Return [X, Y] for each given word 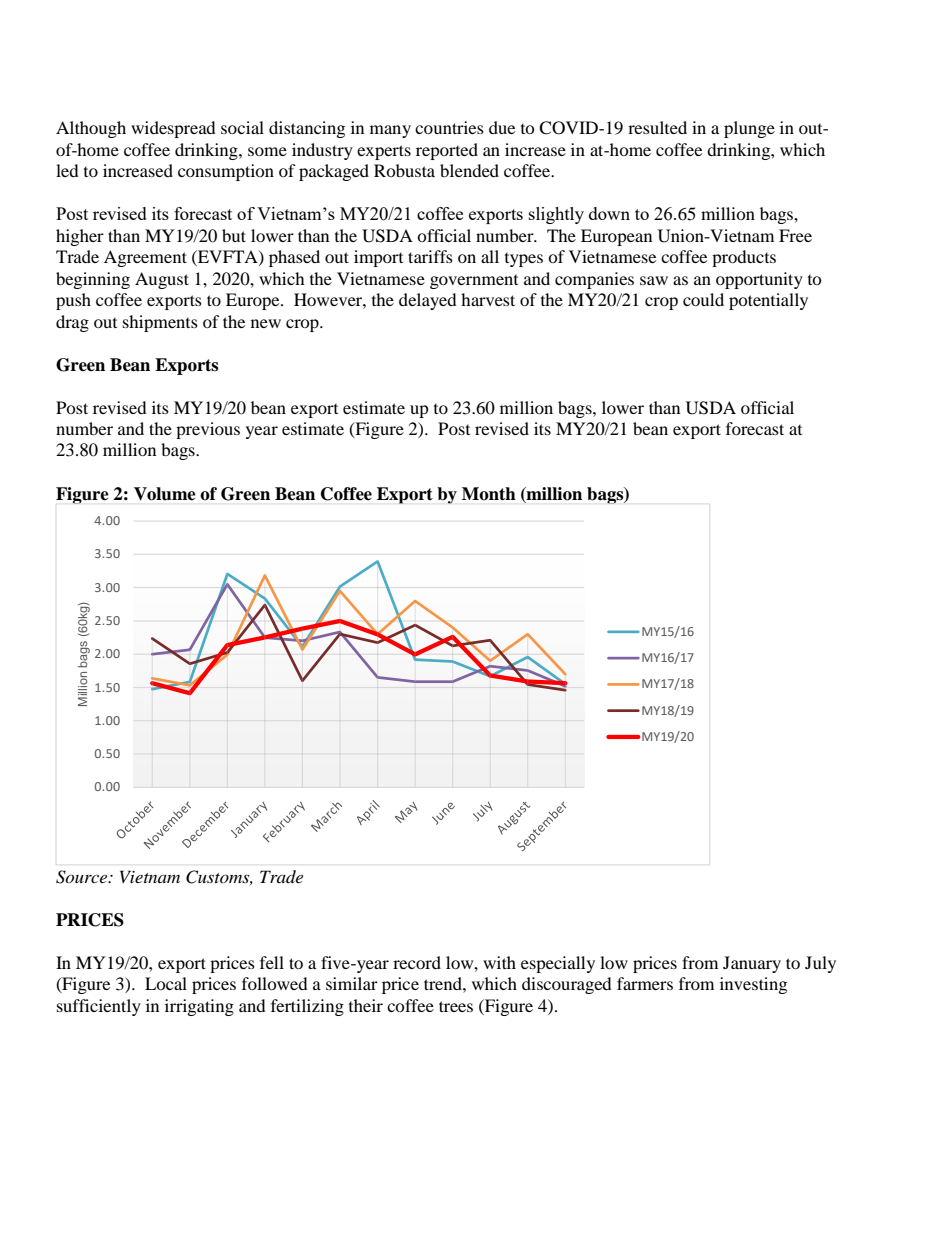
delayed [428, 301]
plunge [749, 129]
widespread [173, 129]
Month [489, 494]
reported [447, 151]
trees [456, 1006]
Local [166, 983]
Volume [164, 494]
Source [83, 877]
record [417, 962]
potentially [768, 301]
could [703, 299]
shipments [160, 323]
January [752, 964]
